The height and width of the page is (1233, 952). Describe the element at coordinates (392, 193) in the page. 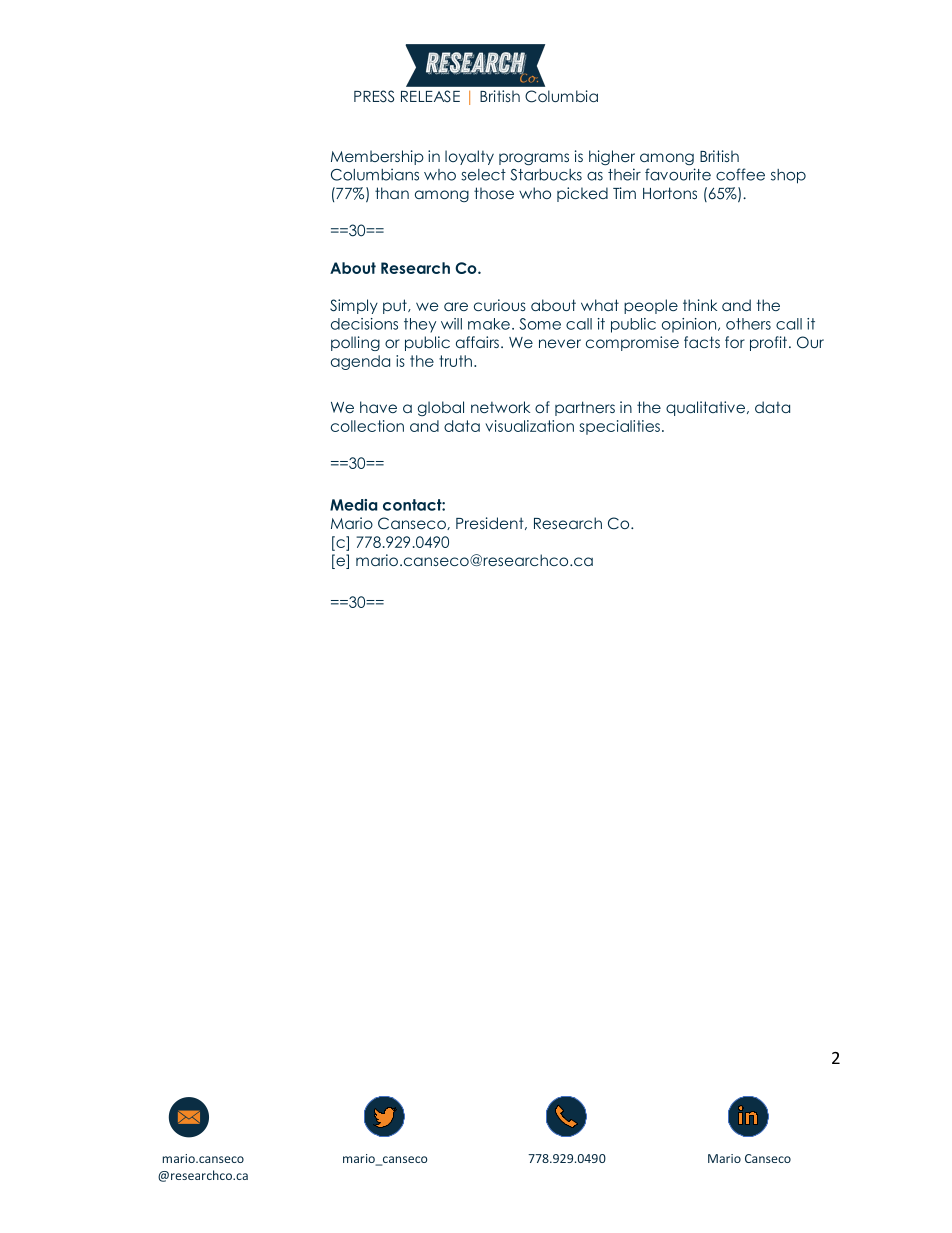

I see `than` at that location.
